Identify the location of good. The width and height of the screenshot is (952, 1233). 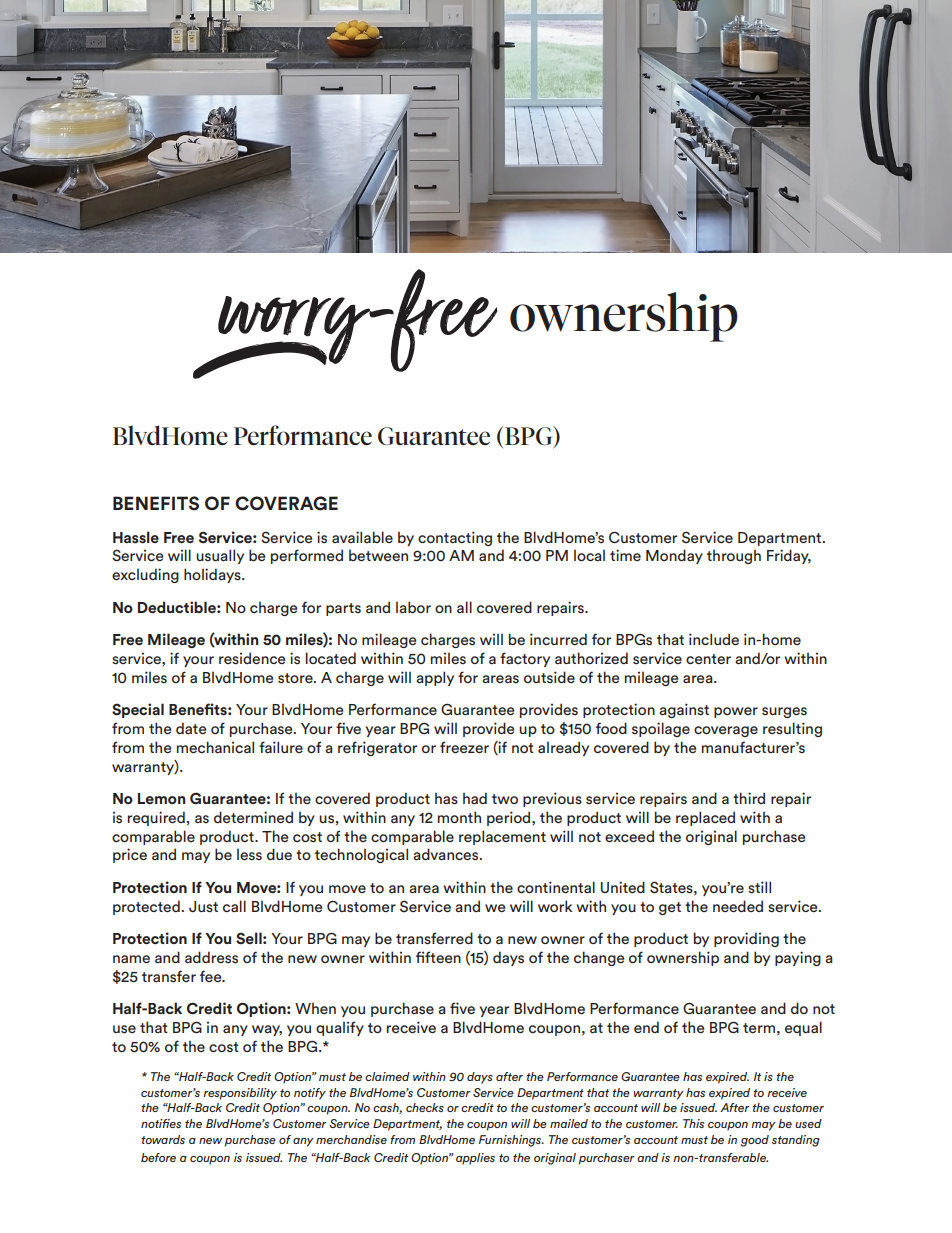
(755, 1141).
